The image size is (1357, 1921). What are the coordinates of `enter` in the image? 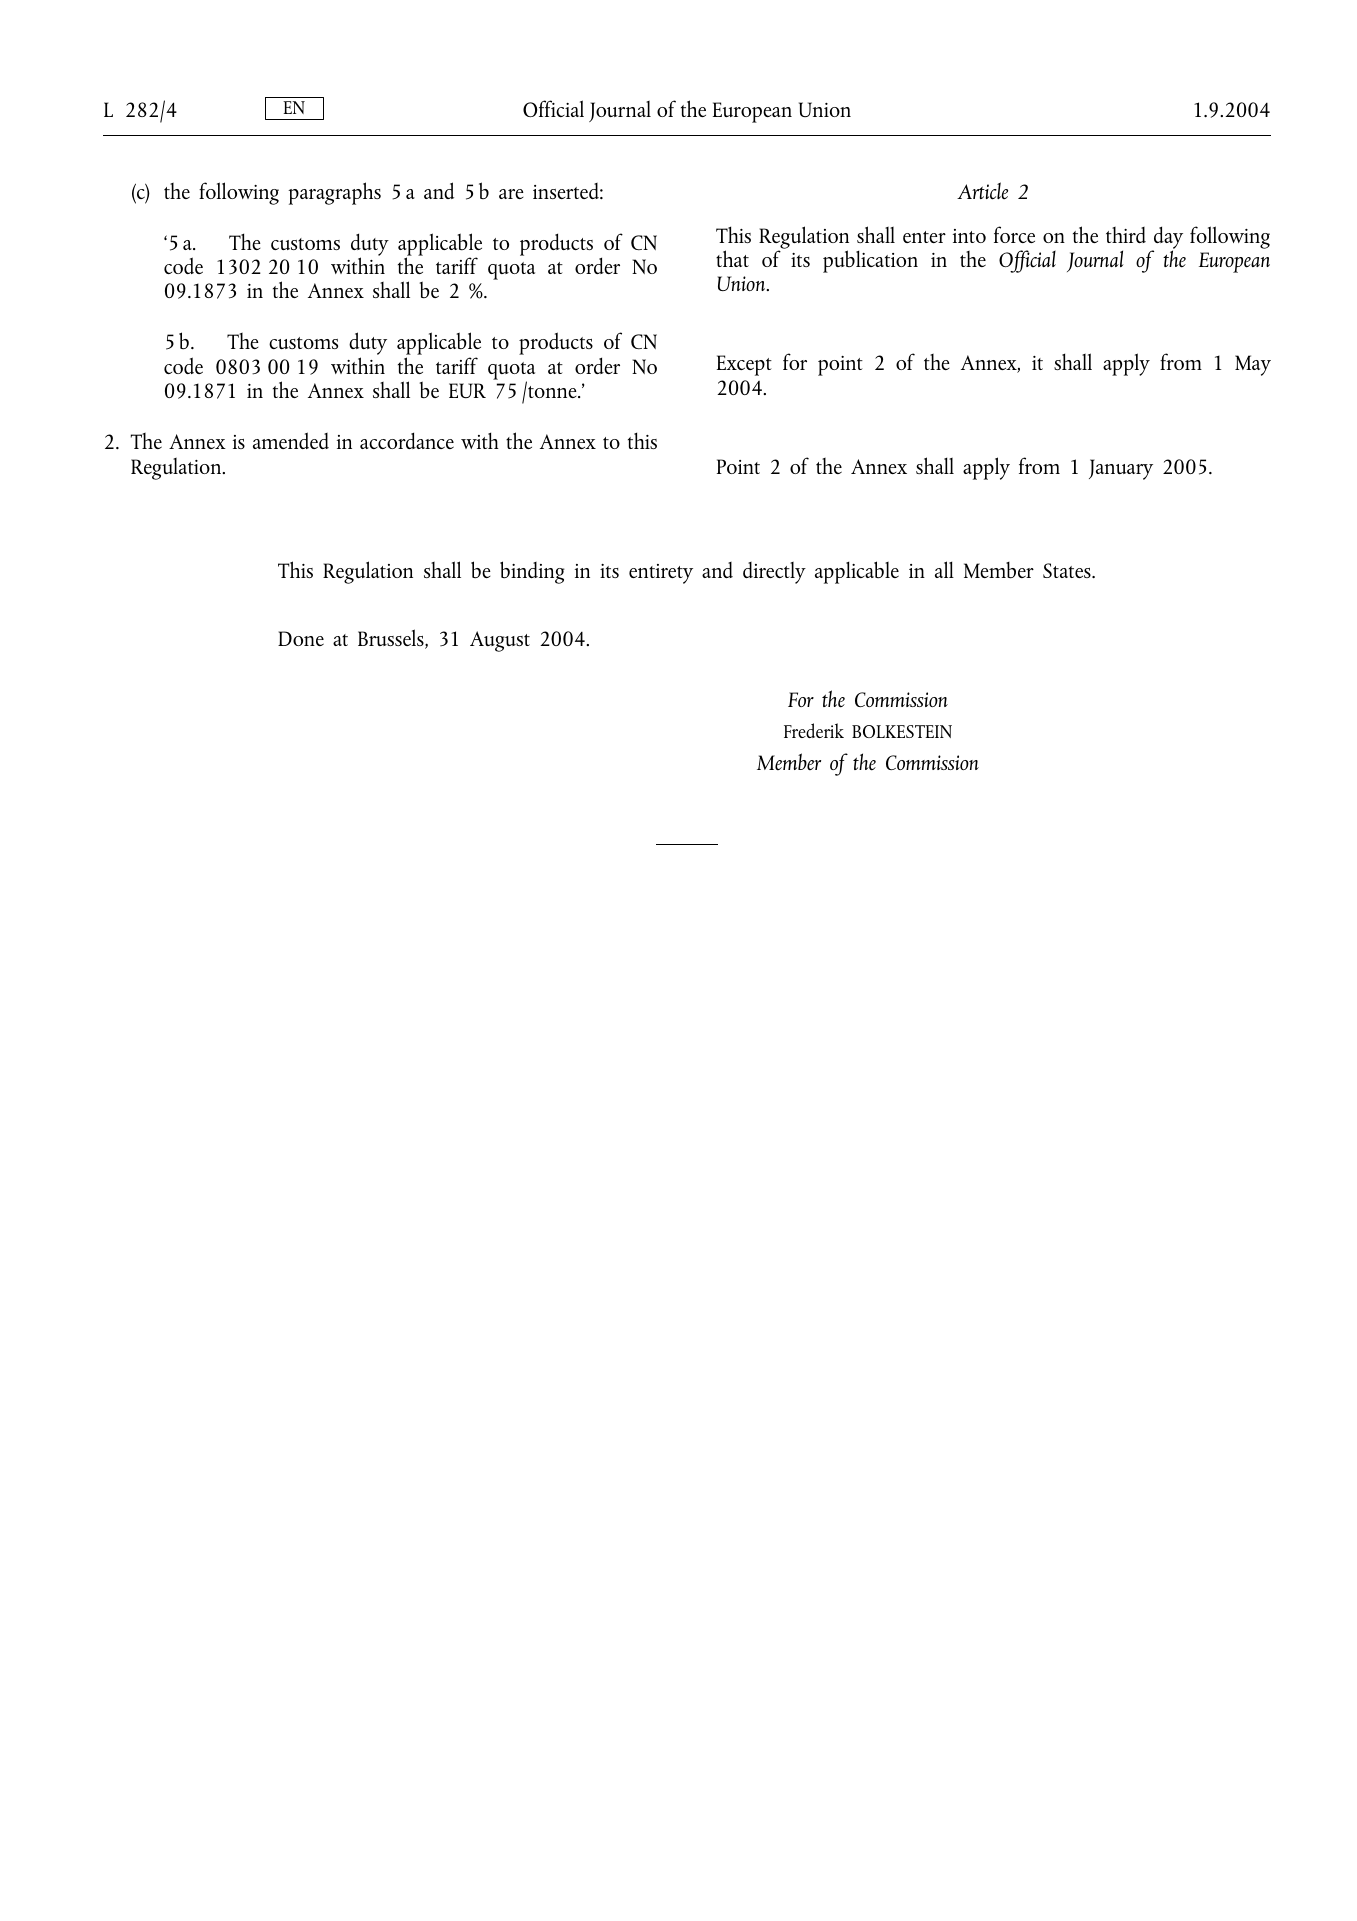 It's located at (924, 237).
